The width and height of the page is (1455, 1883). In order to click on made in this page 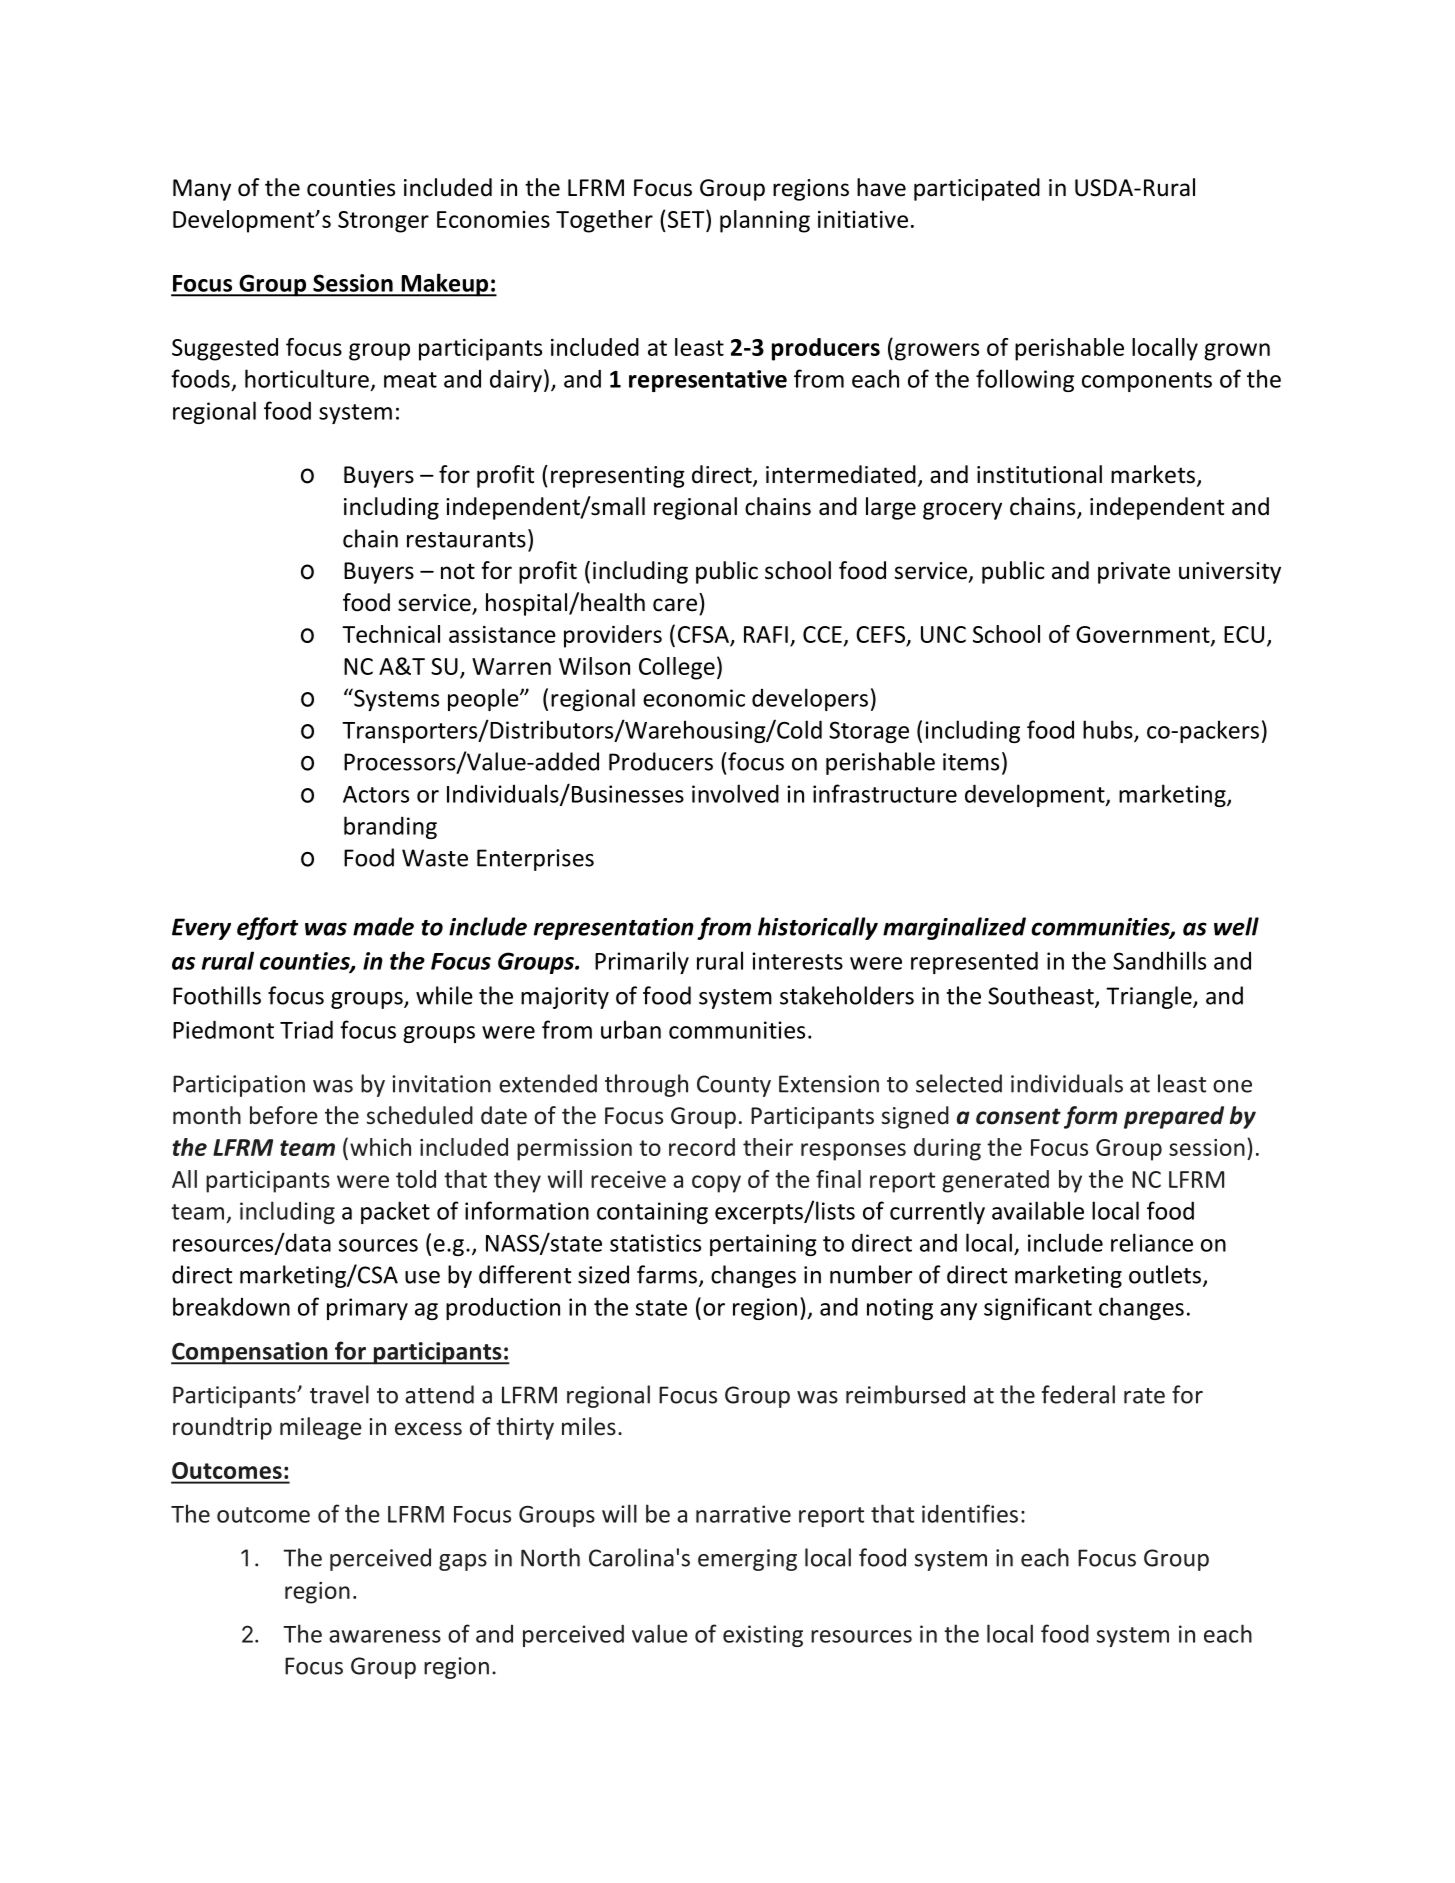, I will do `click(383, 926)`.
